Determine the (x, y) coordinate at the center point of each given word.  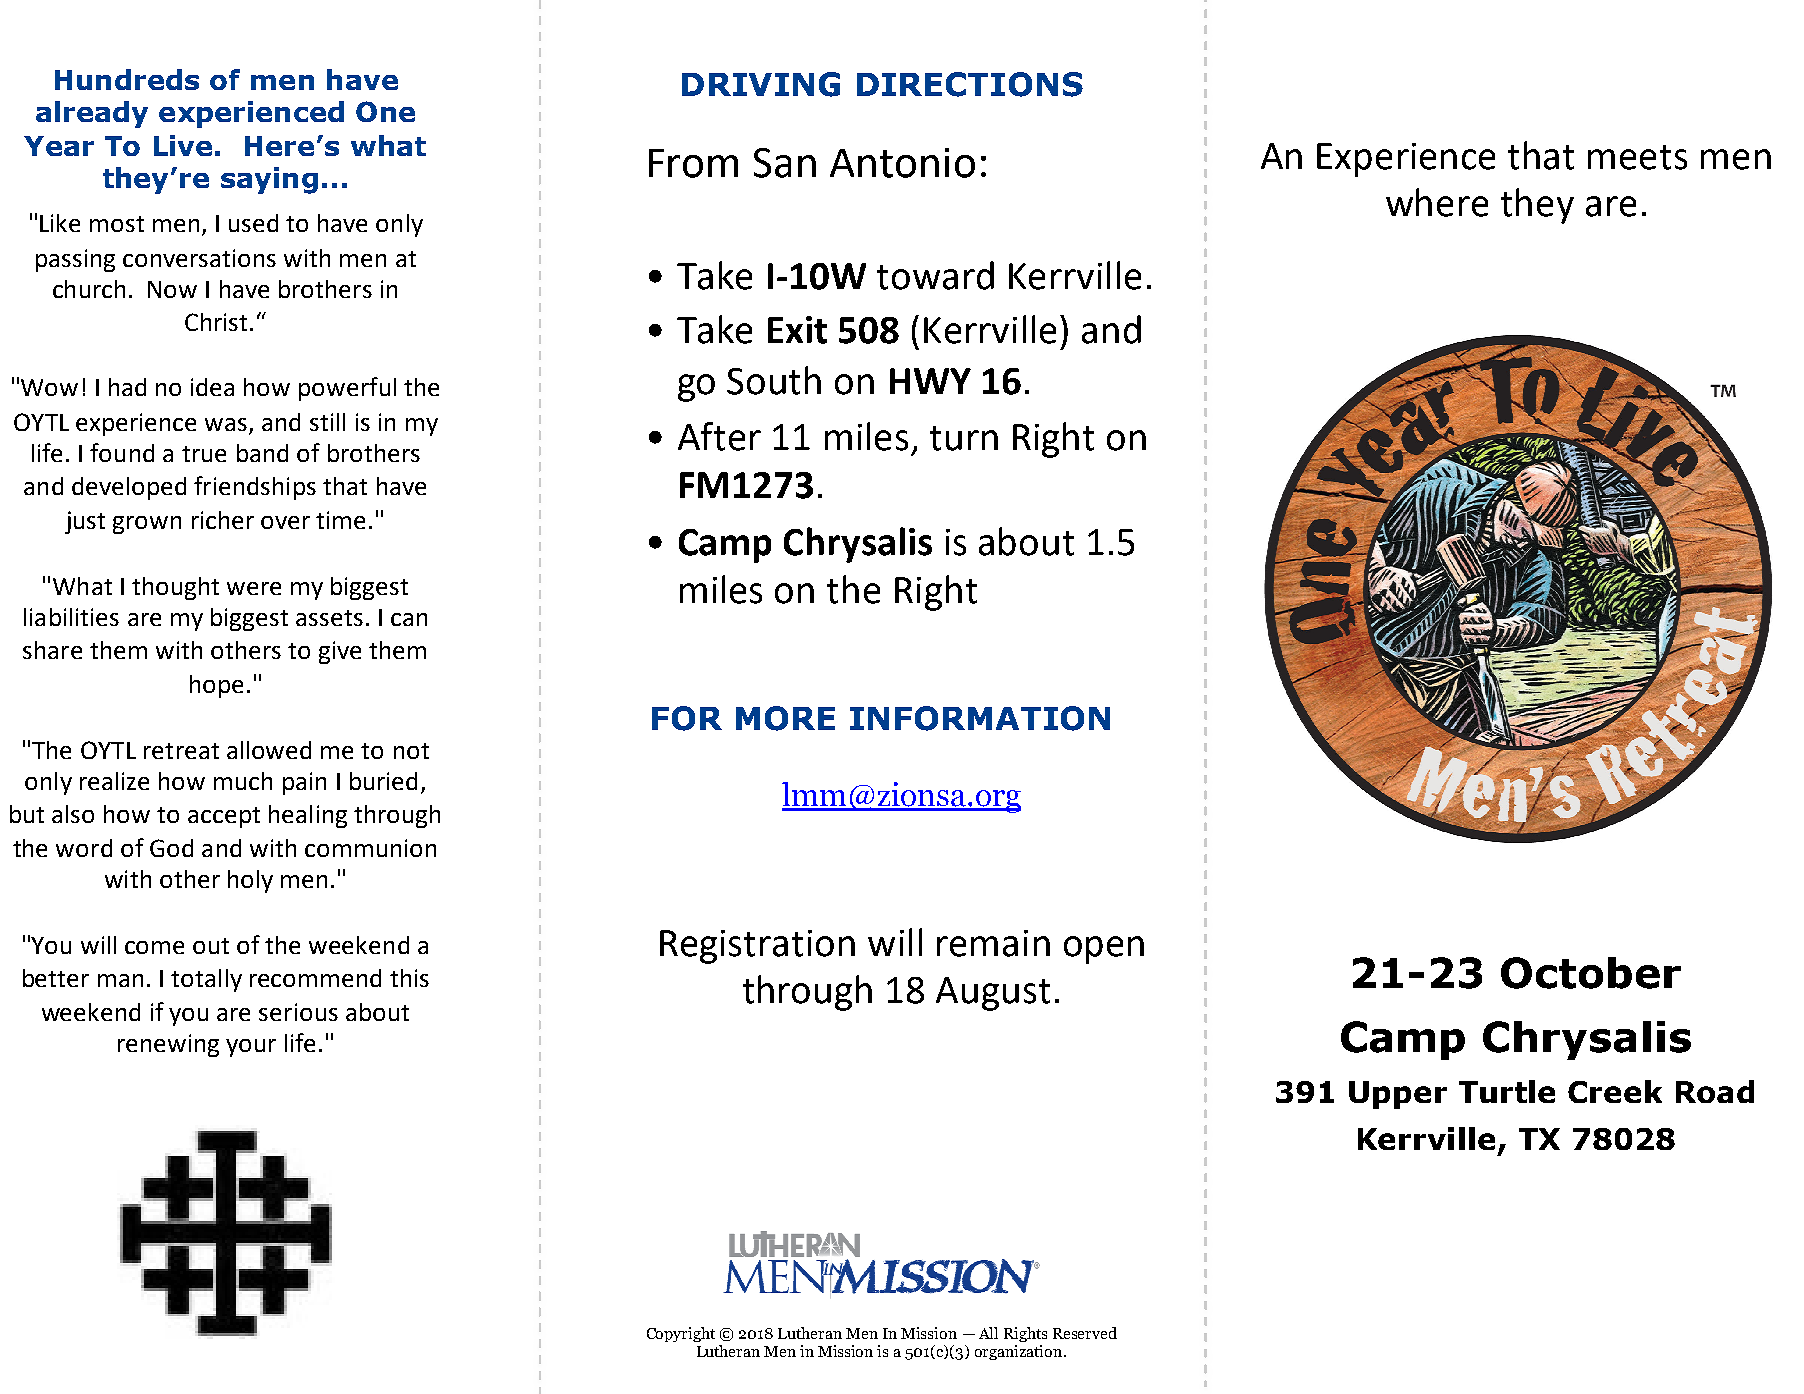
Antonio (902, 163)
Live (183, 145)
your (251, 1048)
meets (1637, 157)
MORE (785, 718)
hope (216, 686)
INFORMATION (980, 718)
